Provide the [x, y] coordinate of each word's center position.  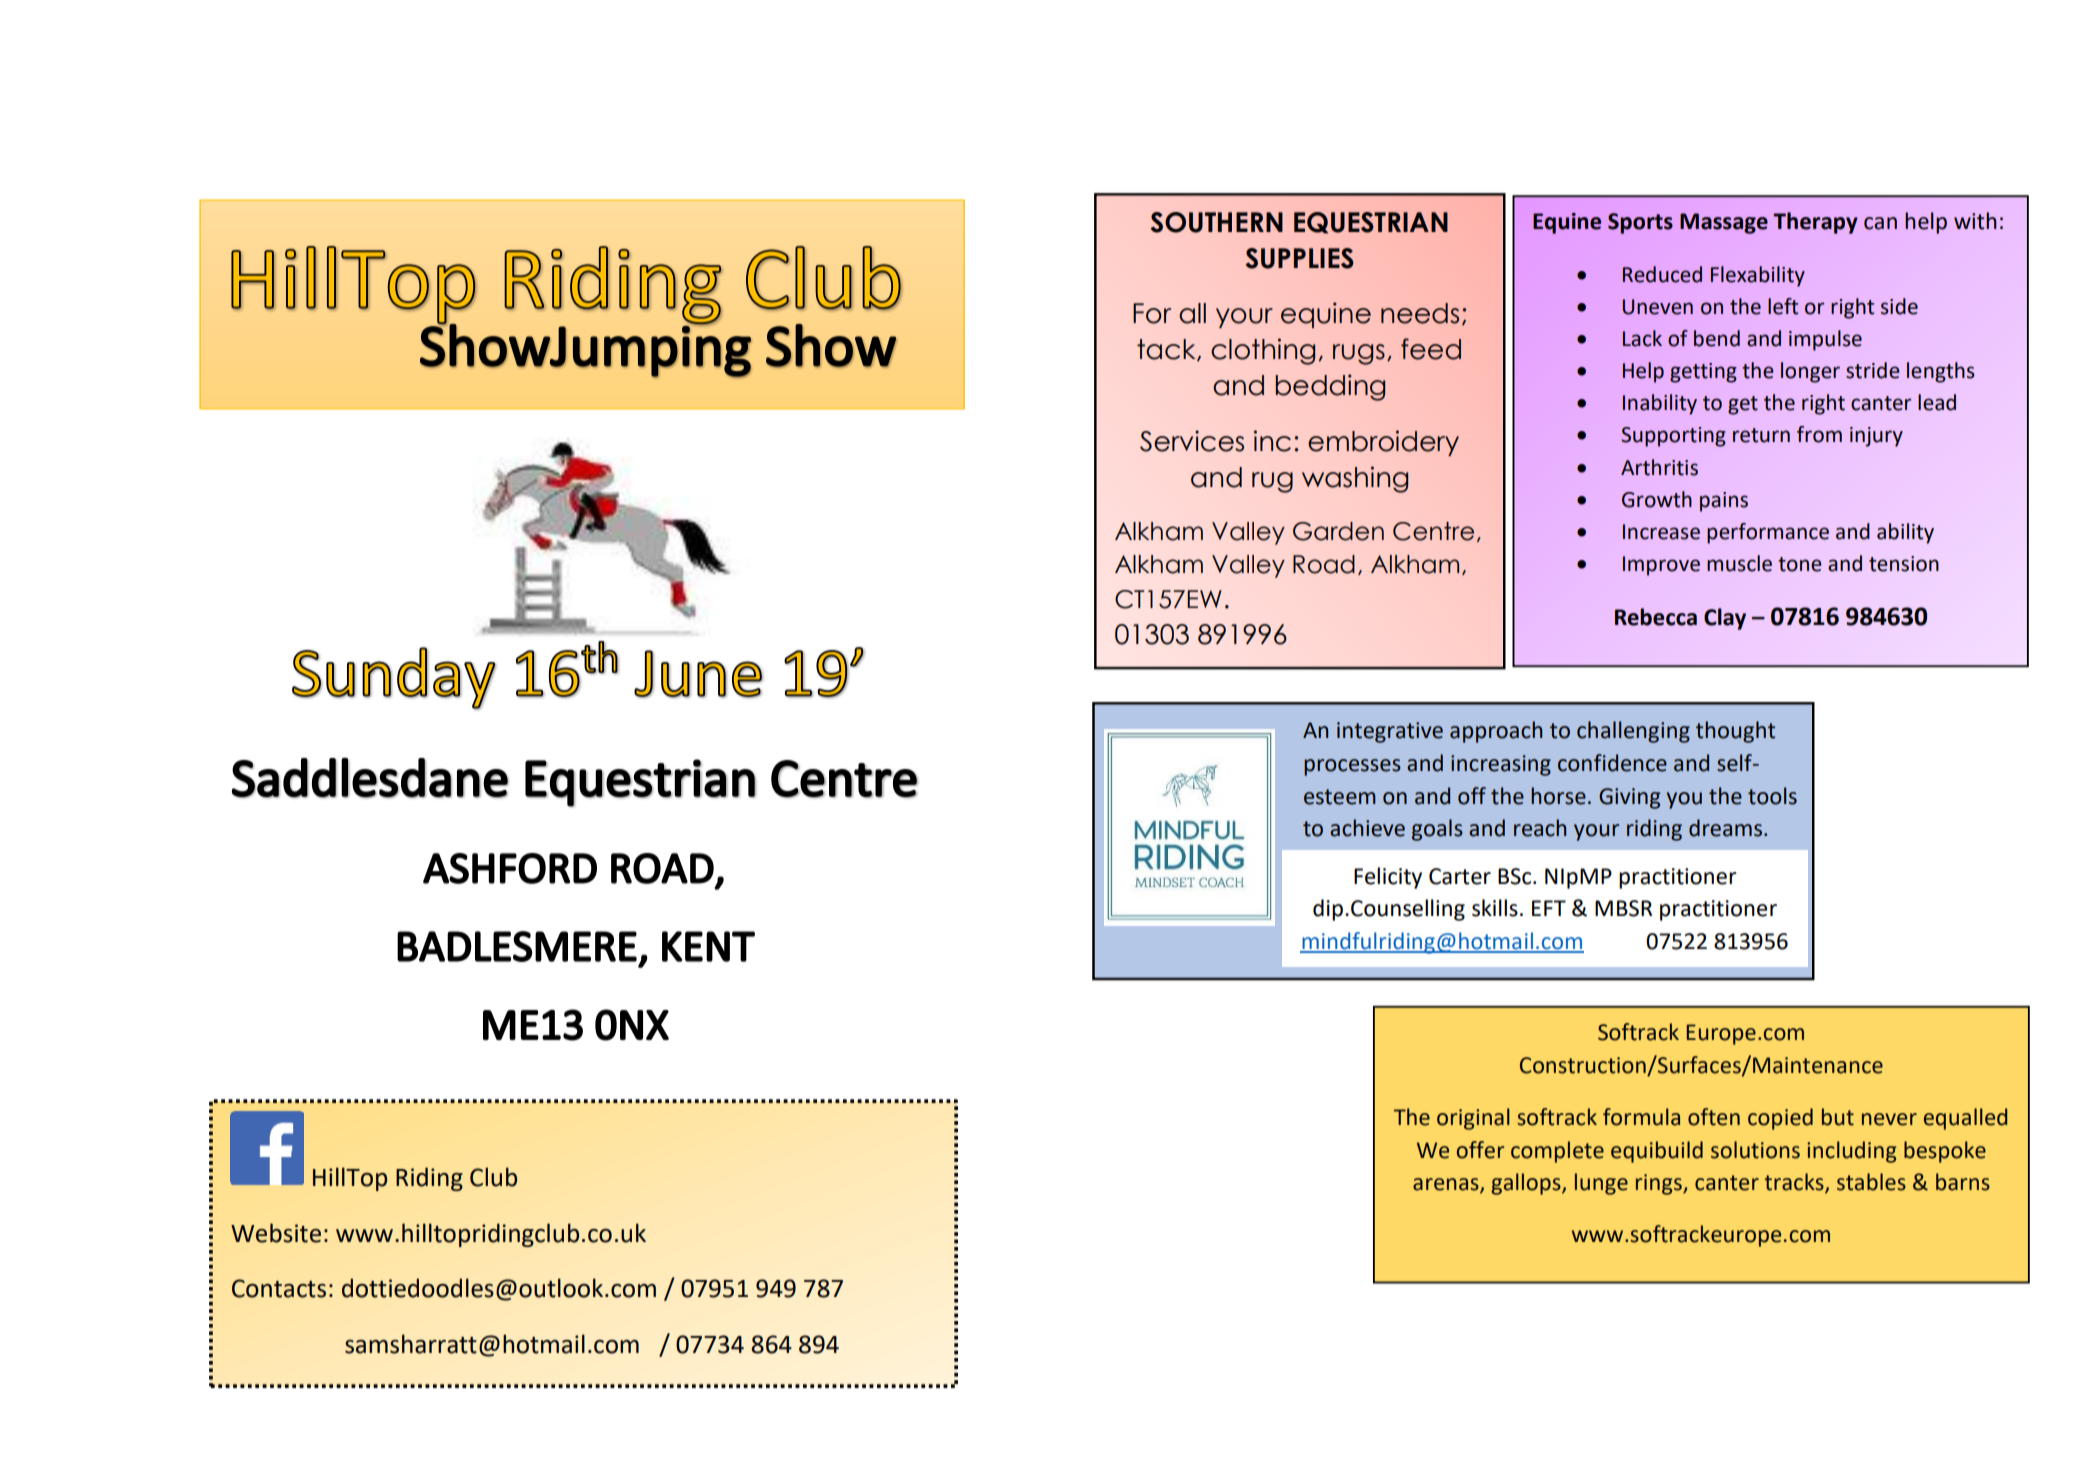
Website [276, 1233]
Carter [1460, 876]
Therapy [1815, 223]
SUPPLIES [1299, 258]
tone [1800, 564]
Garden [1338, 531]
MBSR [1623, 908]
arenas [1447, 1185]
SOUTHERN [1216, 222]
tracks [1795, 1183]
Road [1324, 564]
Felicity [1388, 878]
